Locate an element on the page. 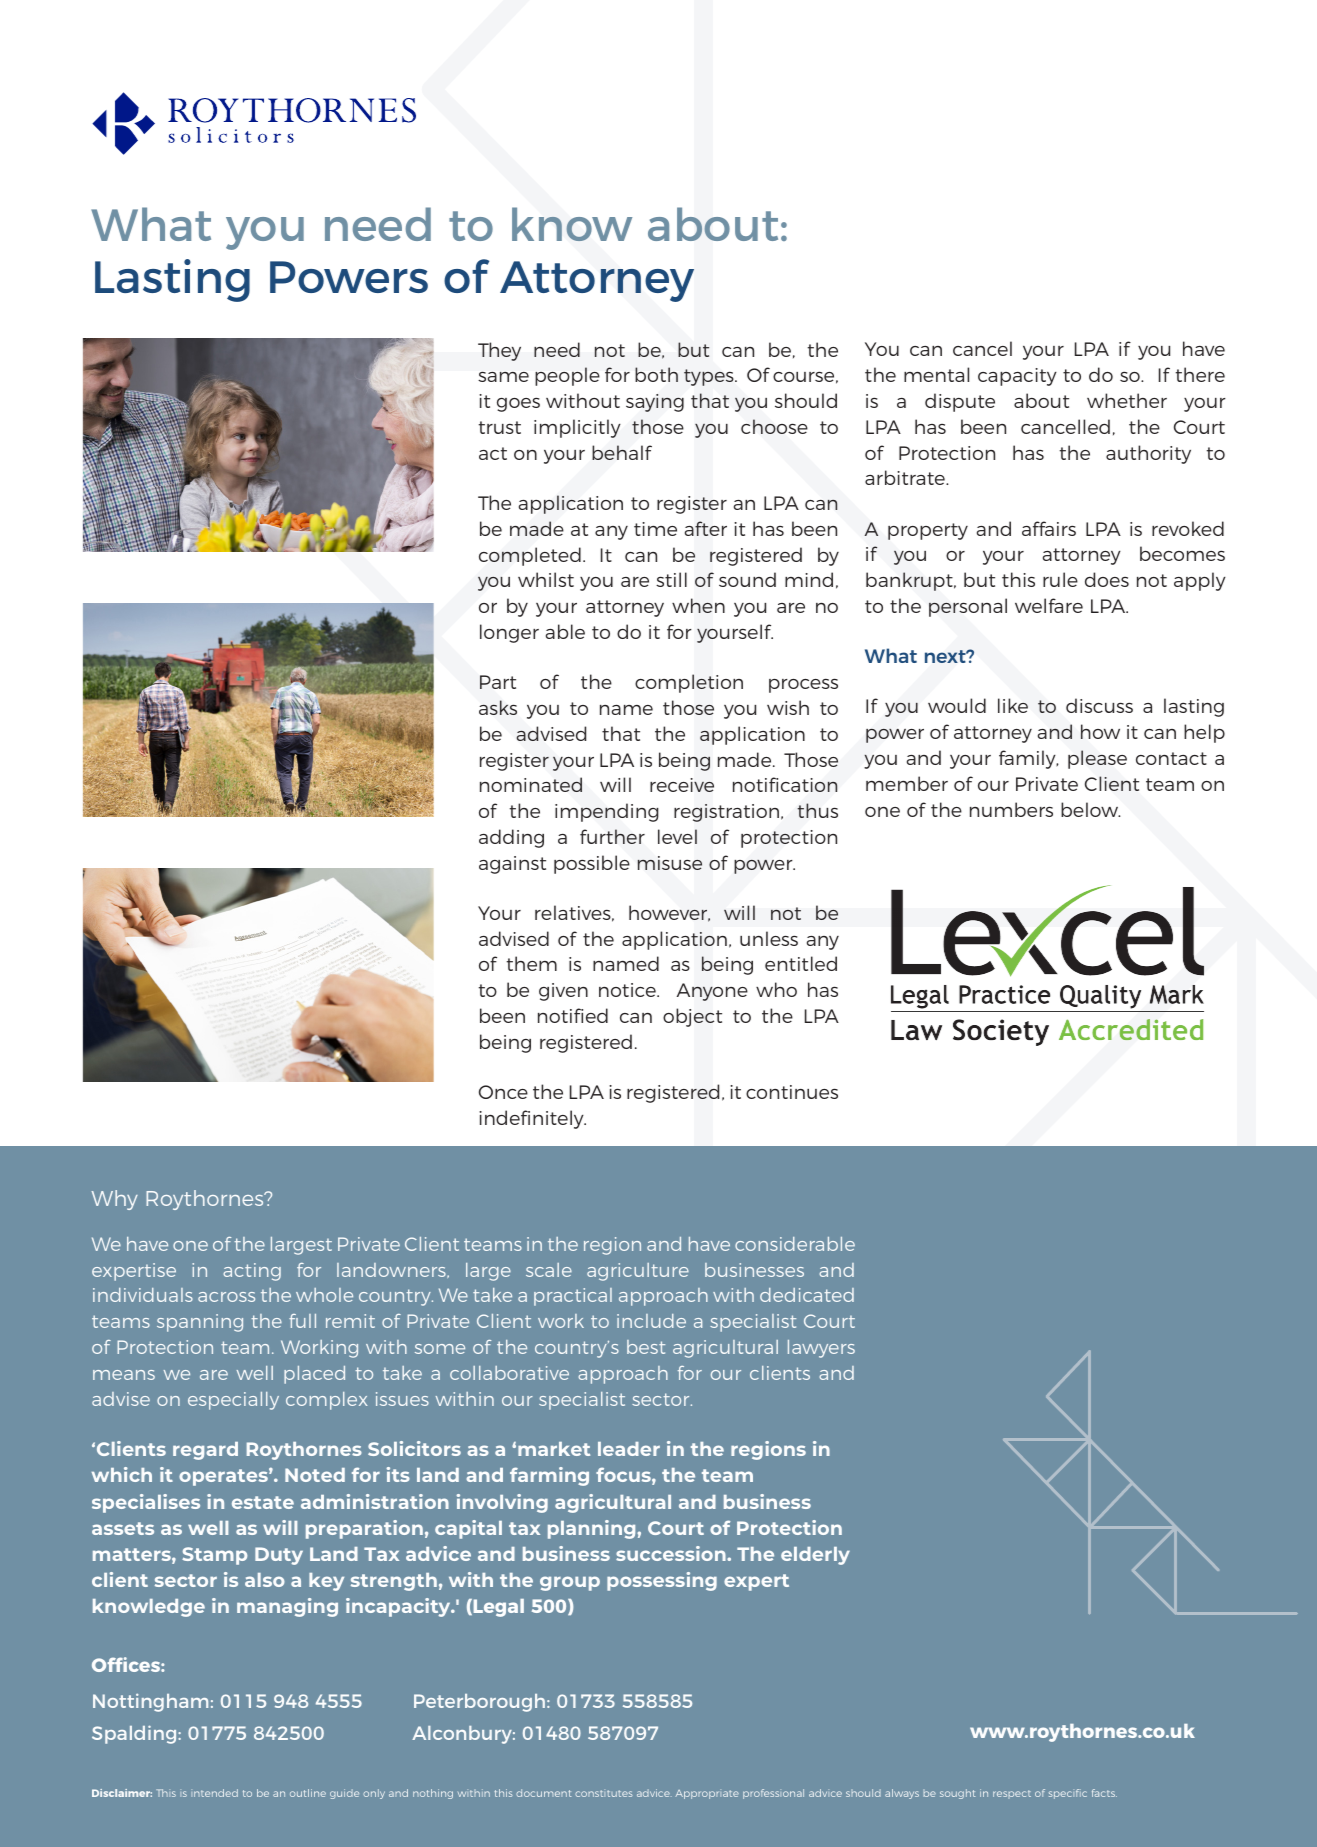 The width and height of the page is (1317, 1847). especially is located at coordinates (233, 1401).
